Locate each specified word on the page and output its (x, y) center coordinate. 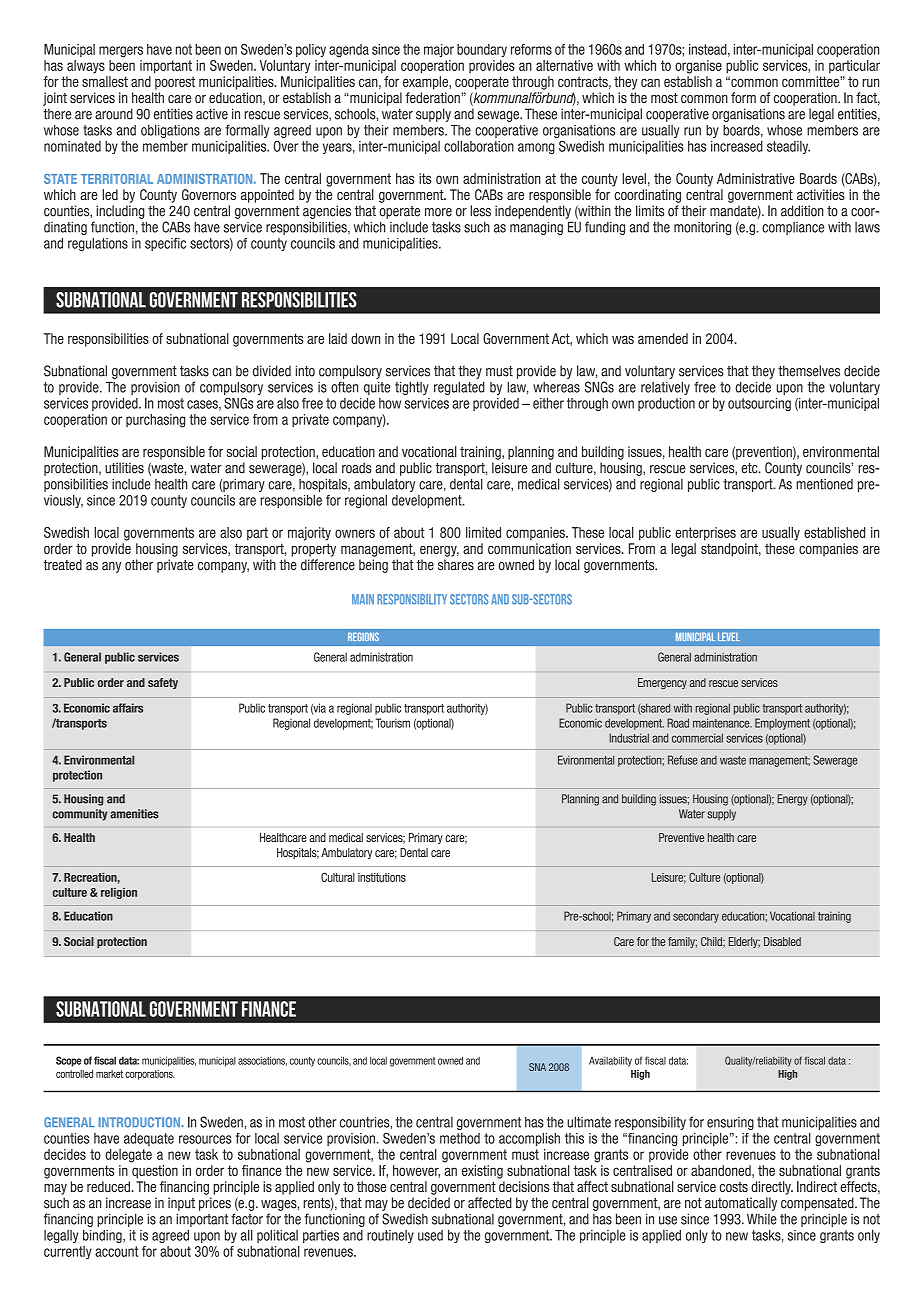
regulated (459, 388)
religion (119, 893)
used (430, 1235)
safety (163, 683)
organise (698, 67)
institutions (382, 877)
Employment (782, 724)
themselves (809, 371)
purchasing (155, 421)
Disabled (782, 941)
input (181, 1204)
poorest (175, 83)
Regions (363, 636)
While (762, 1219)
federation (432, 98)
